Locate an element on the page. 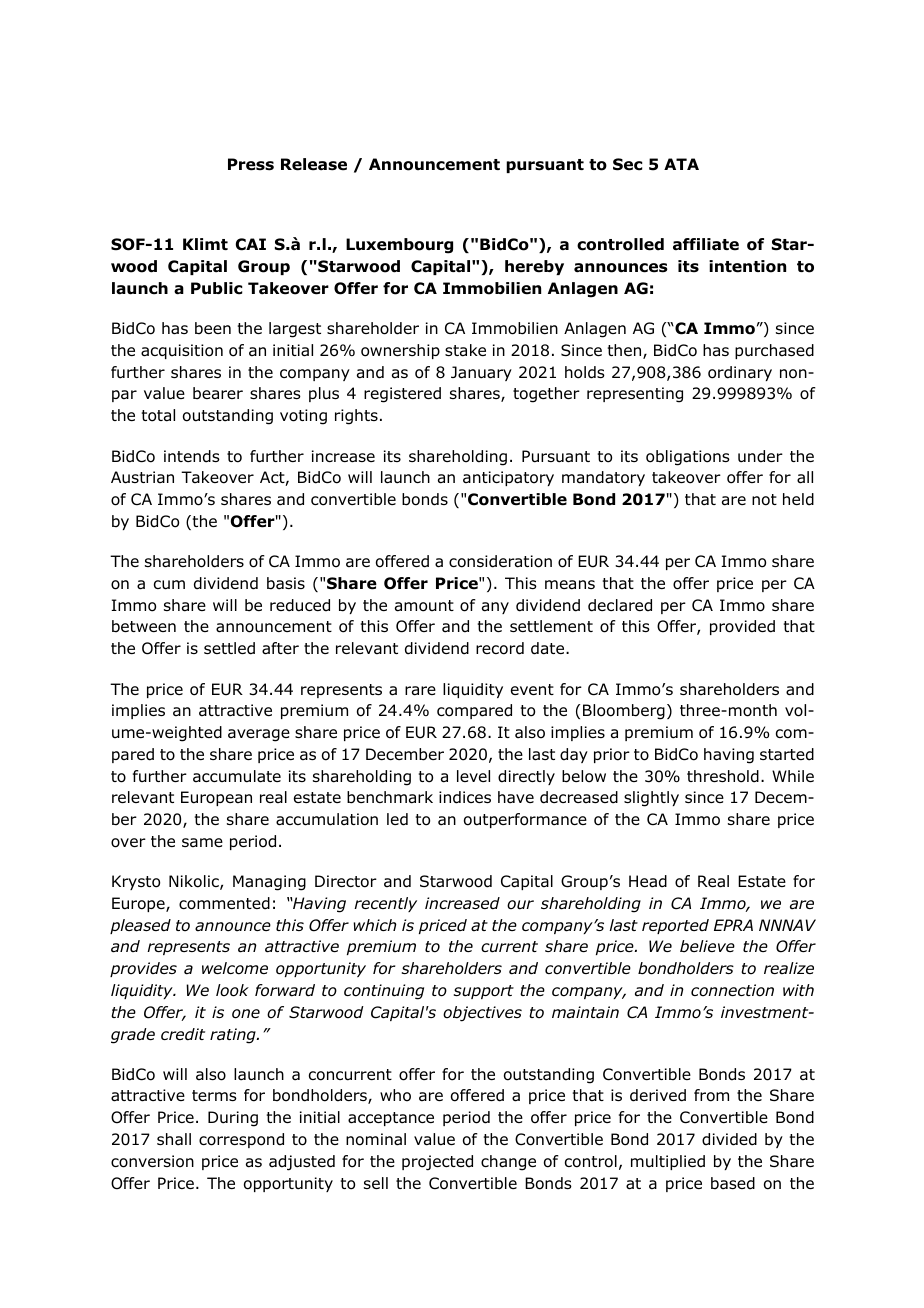 Image resolution: width=924 pixels, height=1308 pixels. ATA is located at coordinates (681, 164).
